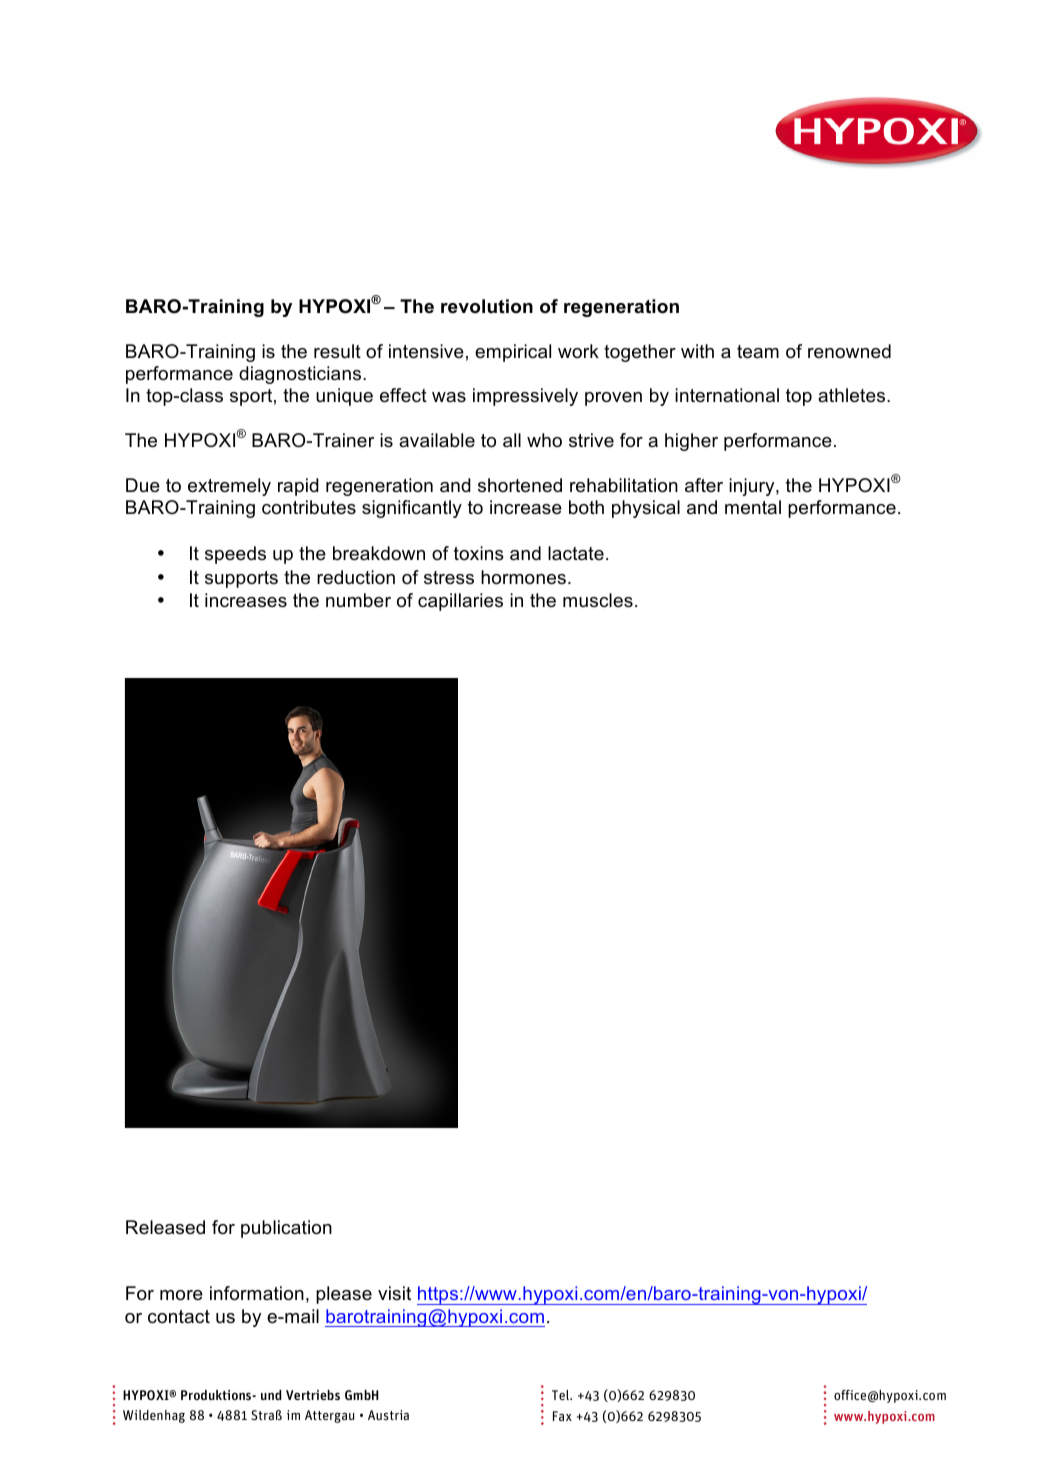 The width and height of the screenshot is (1049, 1484). I want to click on Fax, so click(562, 1416).
